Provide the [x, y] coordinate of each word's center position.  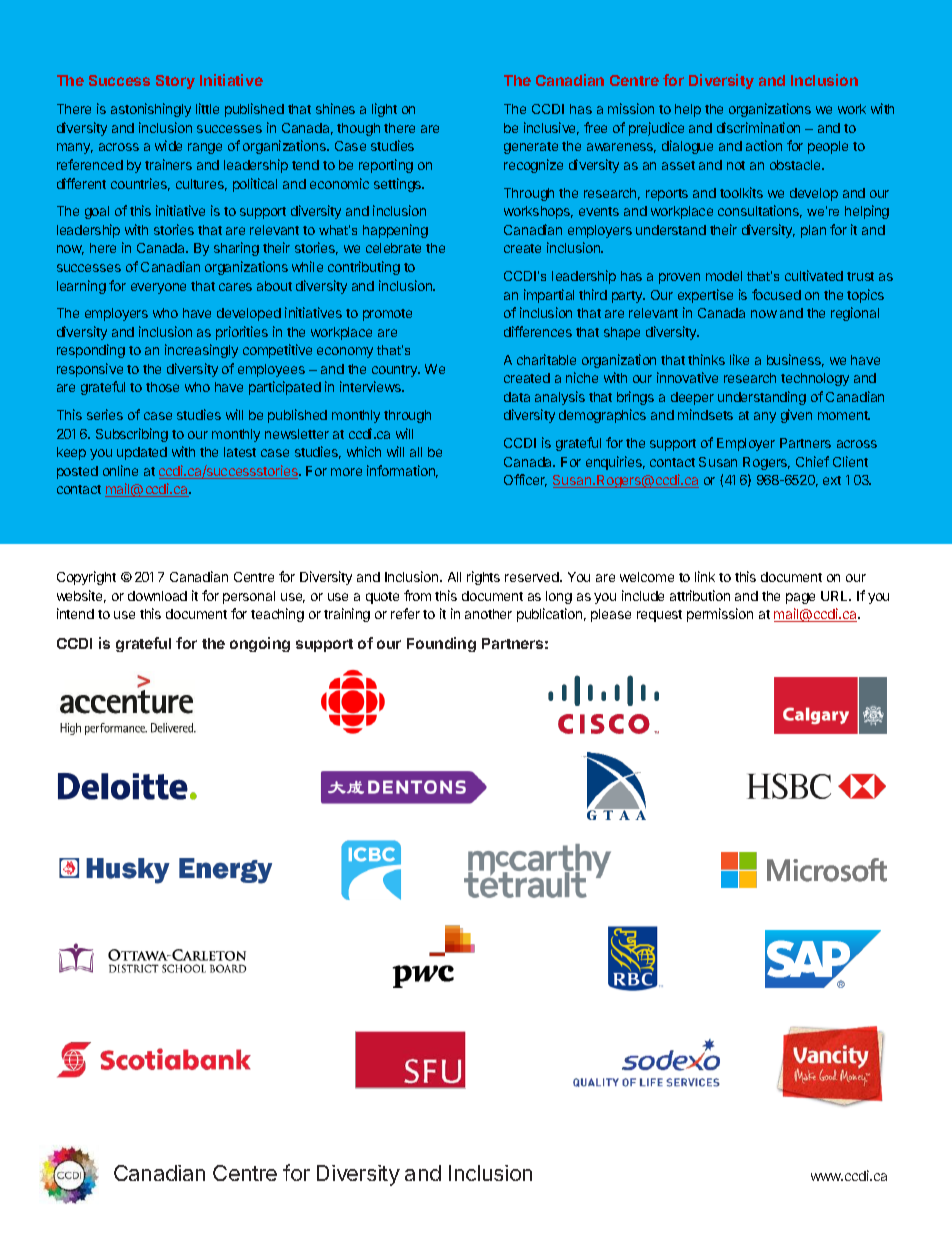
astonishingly [151, 110]
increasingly [201, 351]
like [739, 359]
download [157, 596]
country [396, 371]
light [384, 110]
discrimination [758, 127]
